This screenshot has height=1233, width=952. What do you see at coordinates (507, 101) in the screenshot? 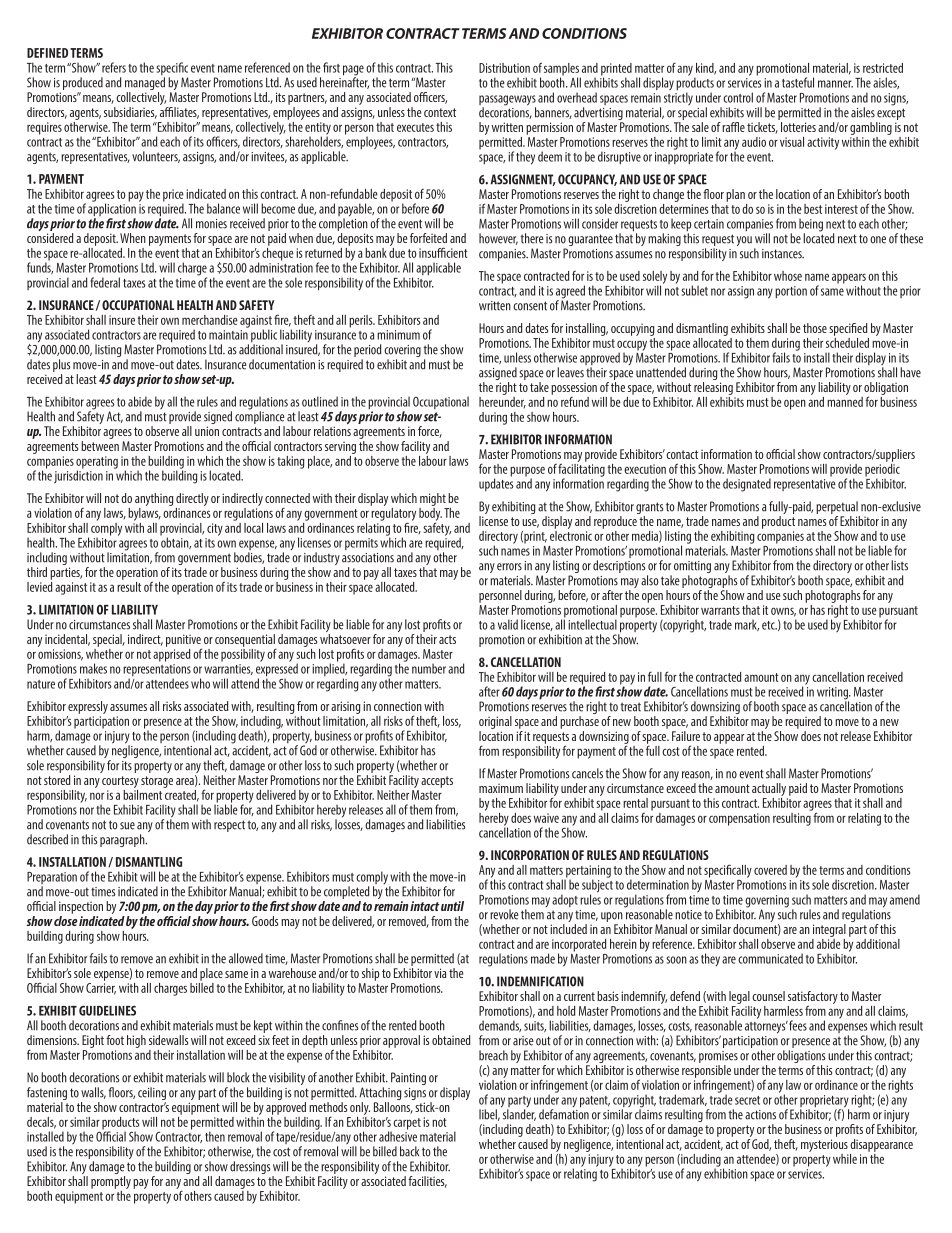
I see `passageways` at bounding box center [507, 101].
